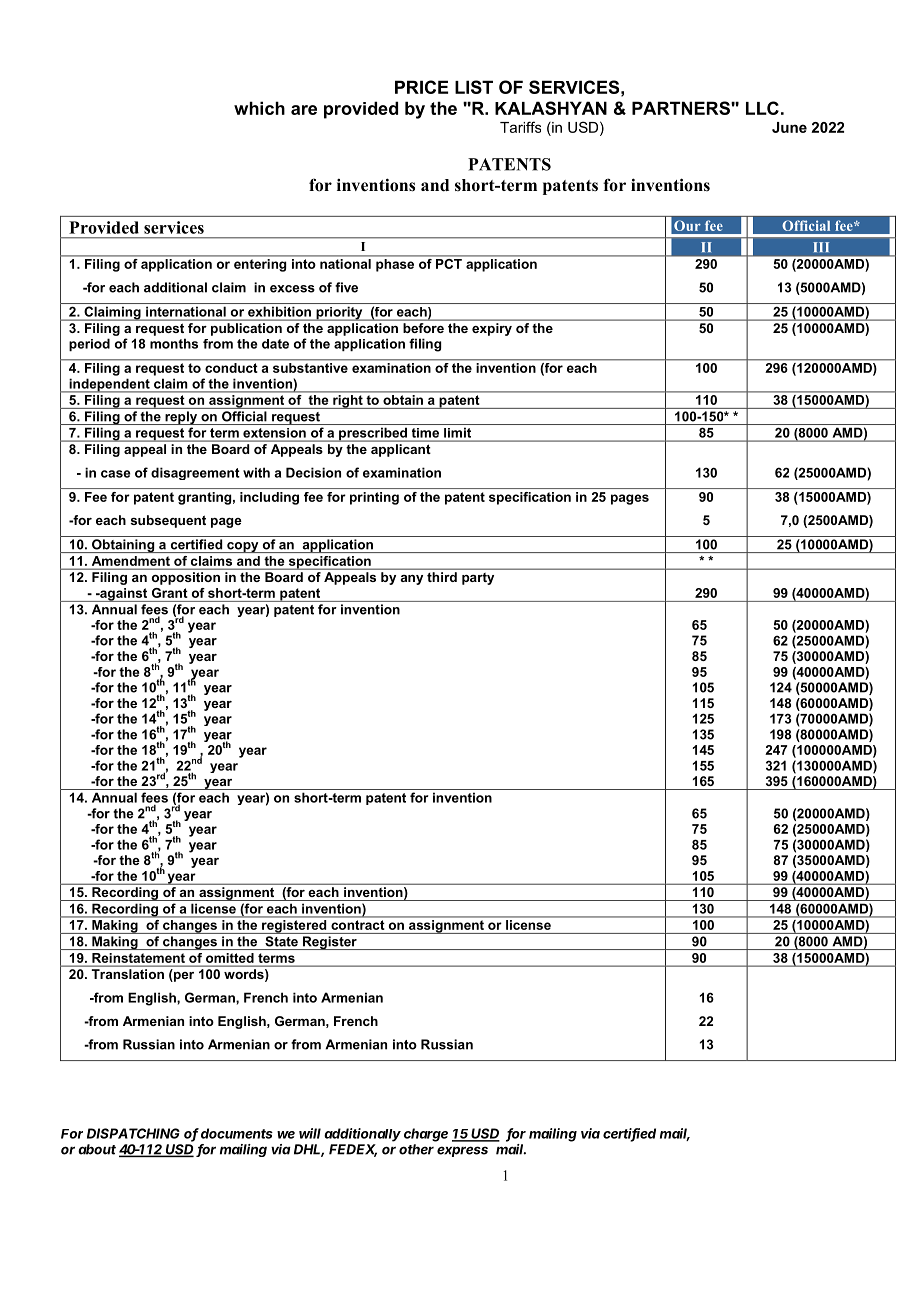 Image resolution: width=924 pixels, height=1308 pixels. What do you see at coordinates (442, 577) in the document?
I see `third` at bounding box center [442, 577].
